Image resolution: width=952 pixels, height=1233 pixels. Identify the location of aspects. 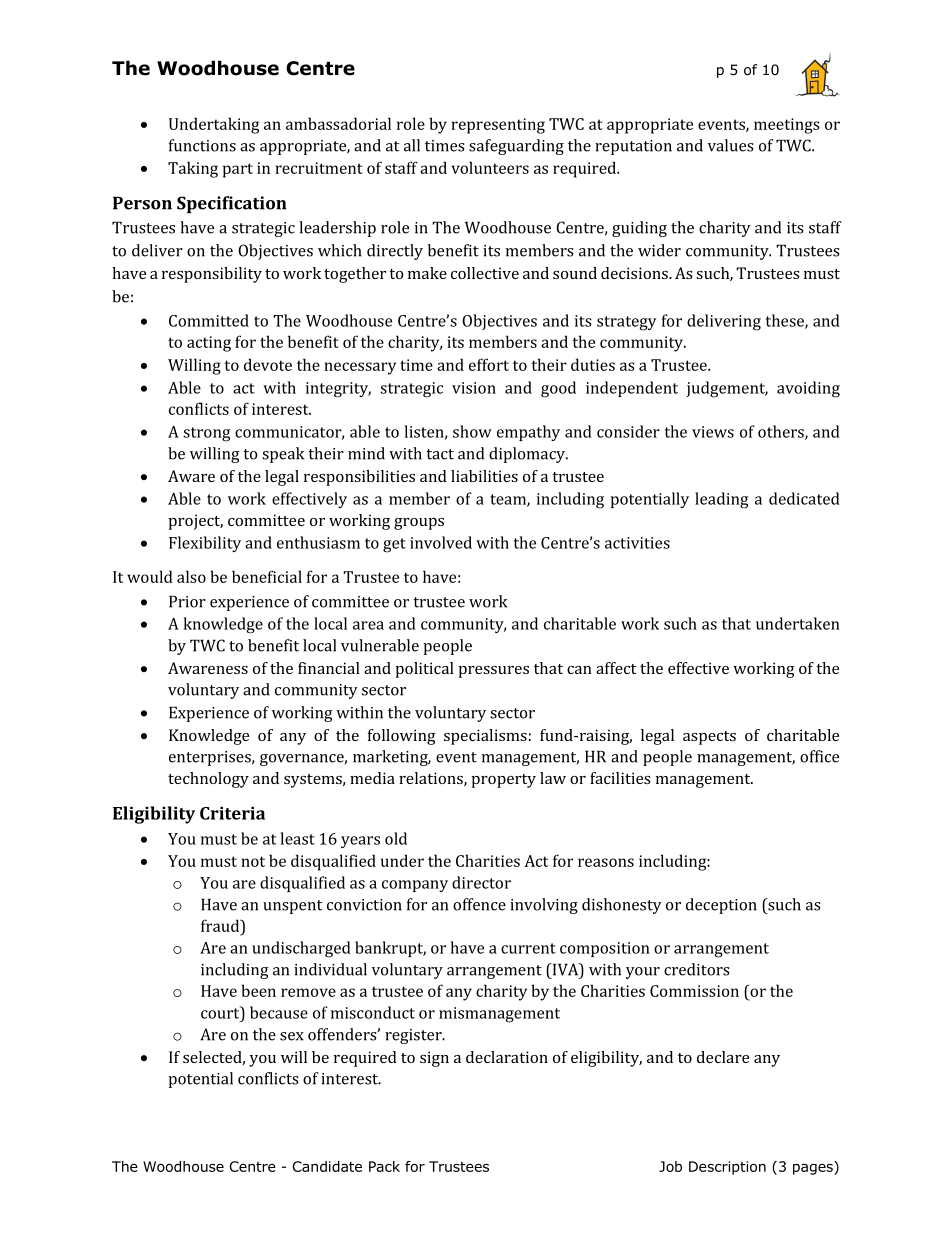
(709, 738).
